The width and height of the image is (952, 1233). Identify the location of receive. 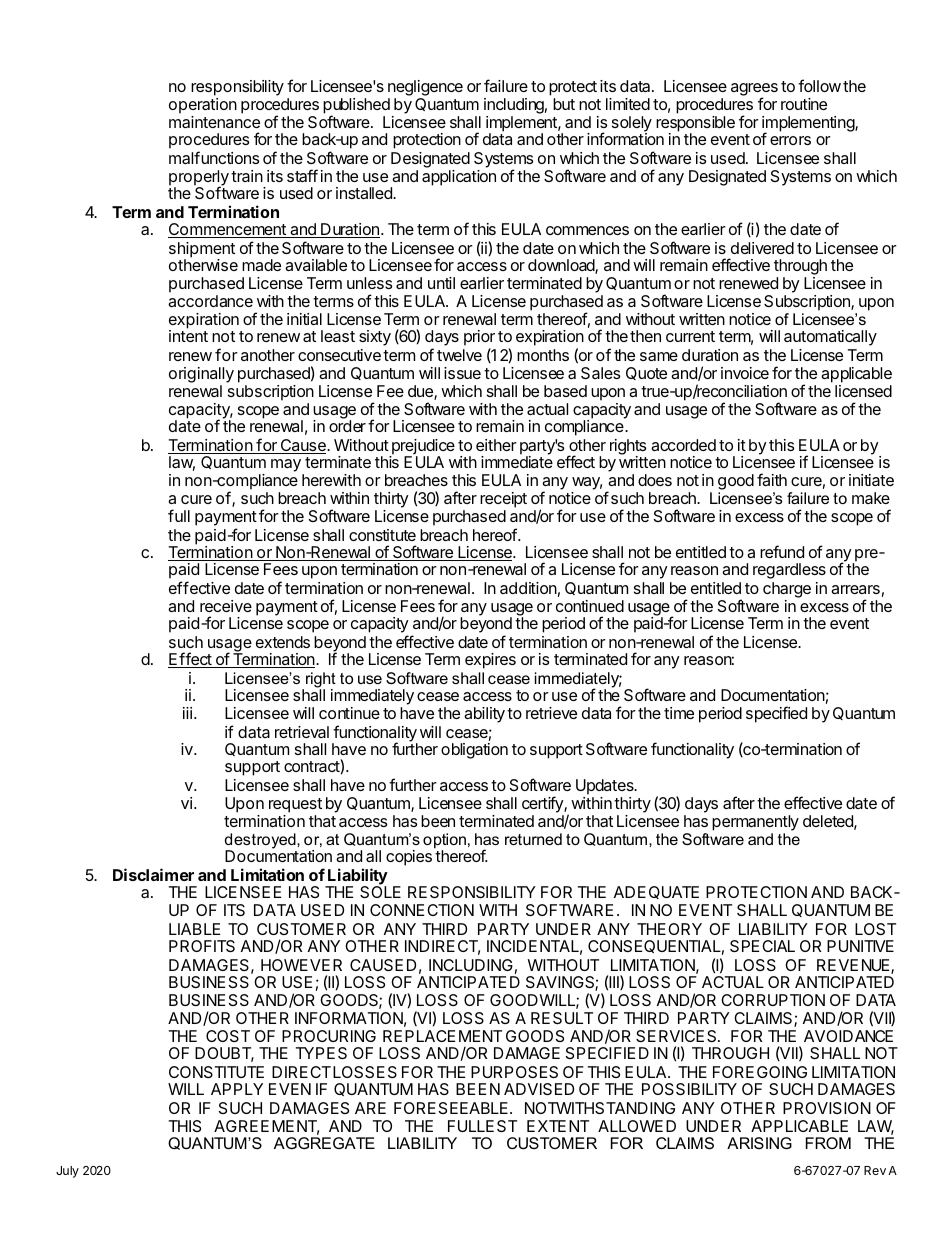
(226, 606).
